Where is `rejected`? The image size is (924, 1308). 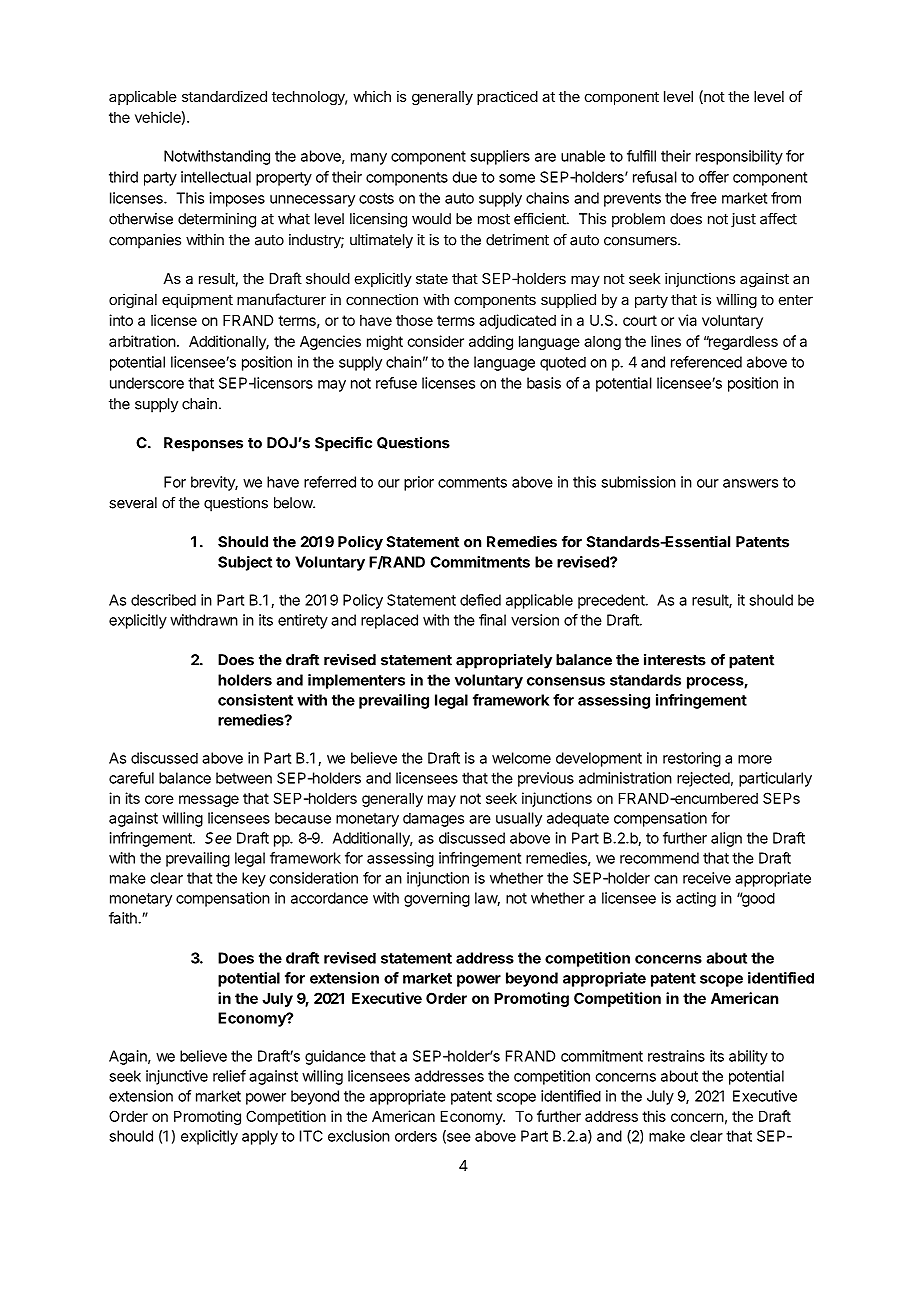 rejected is located at coordinates (703, 779).
